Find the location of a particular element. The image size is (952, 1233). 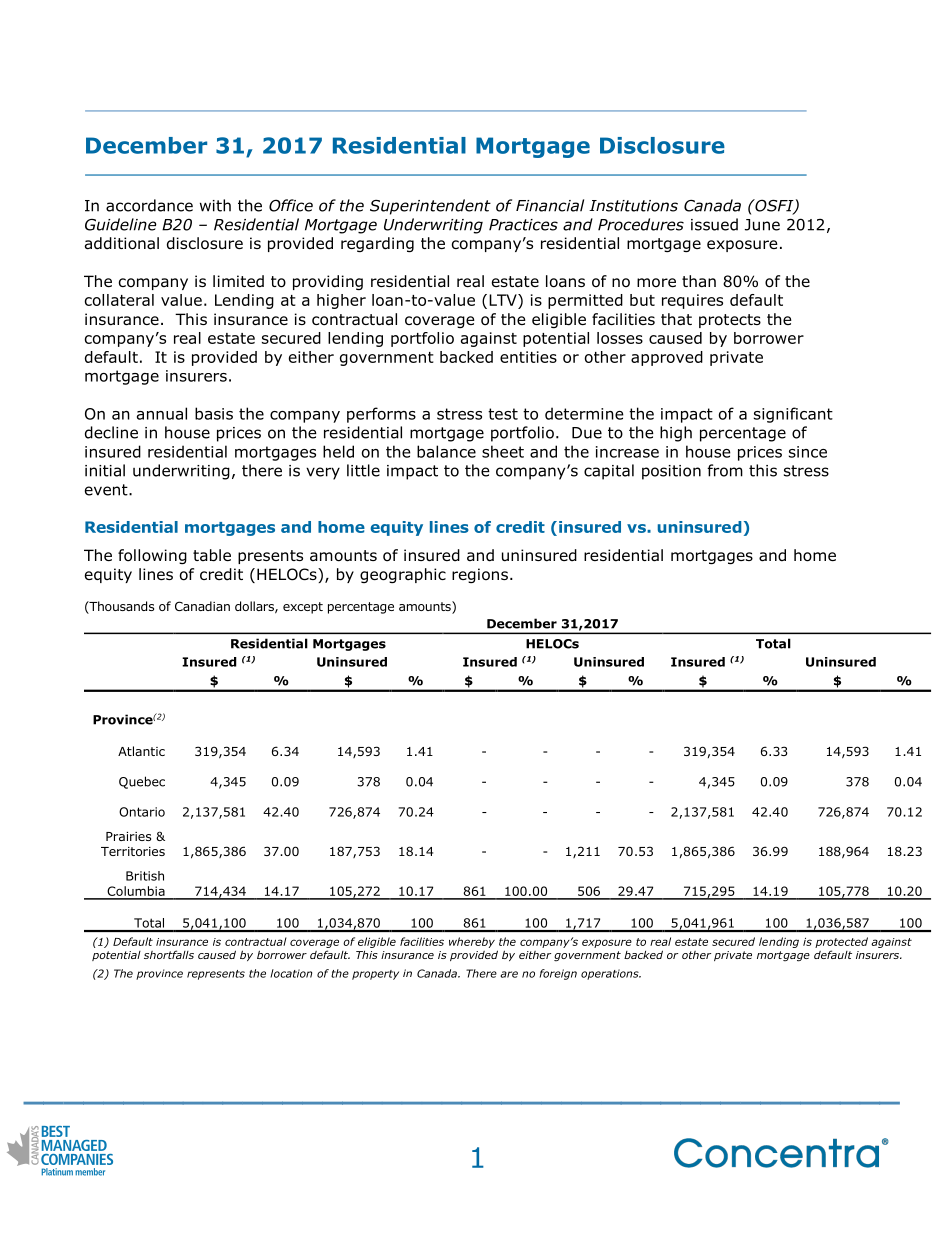

protected is located at coordinates (841, 942).
